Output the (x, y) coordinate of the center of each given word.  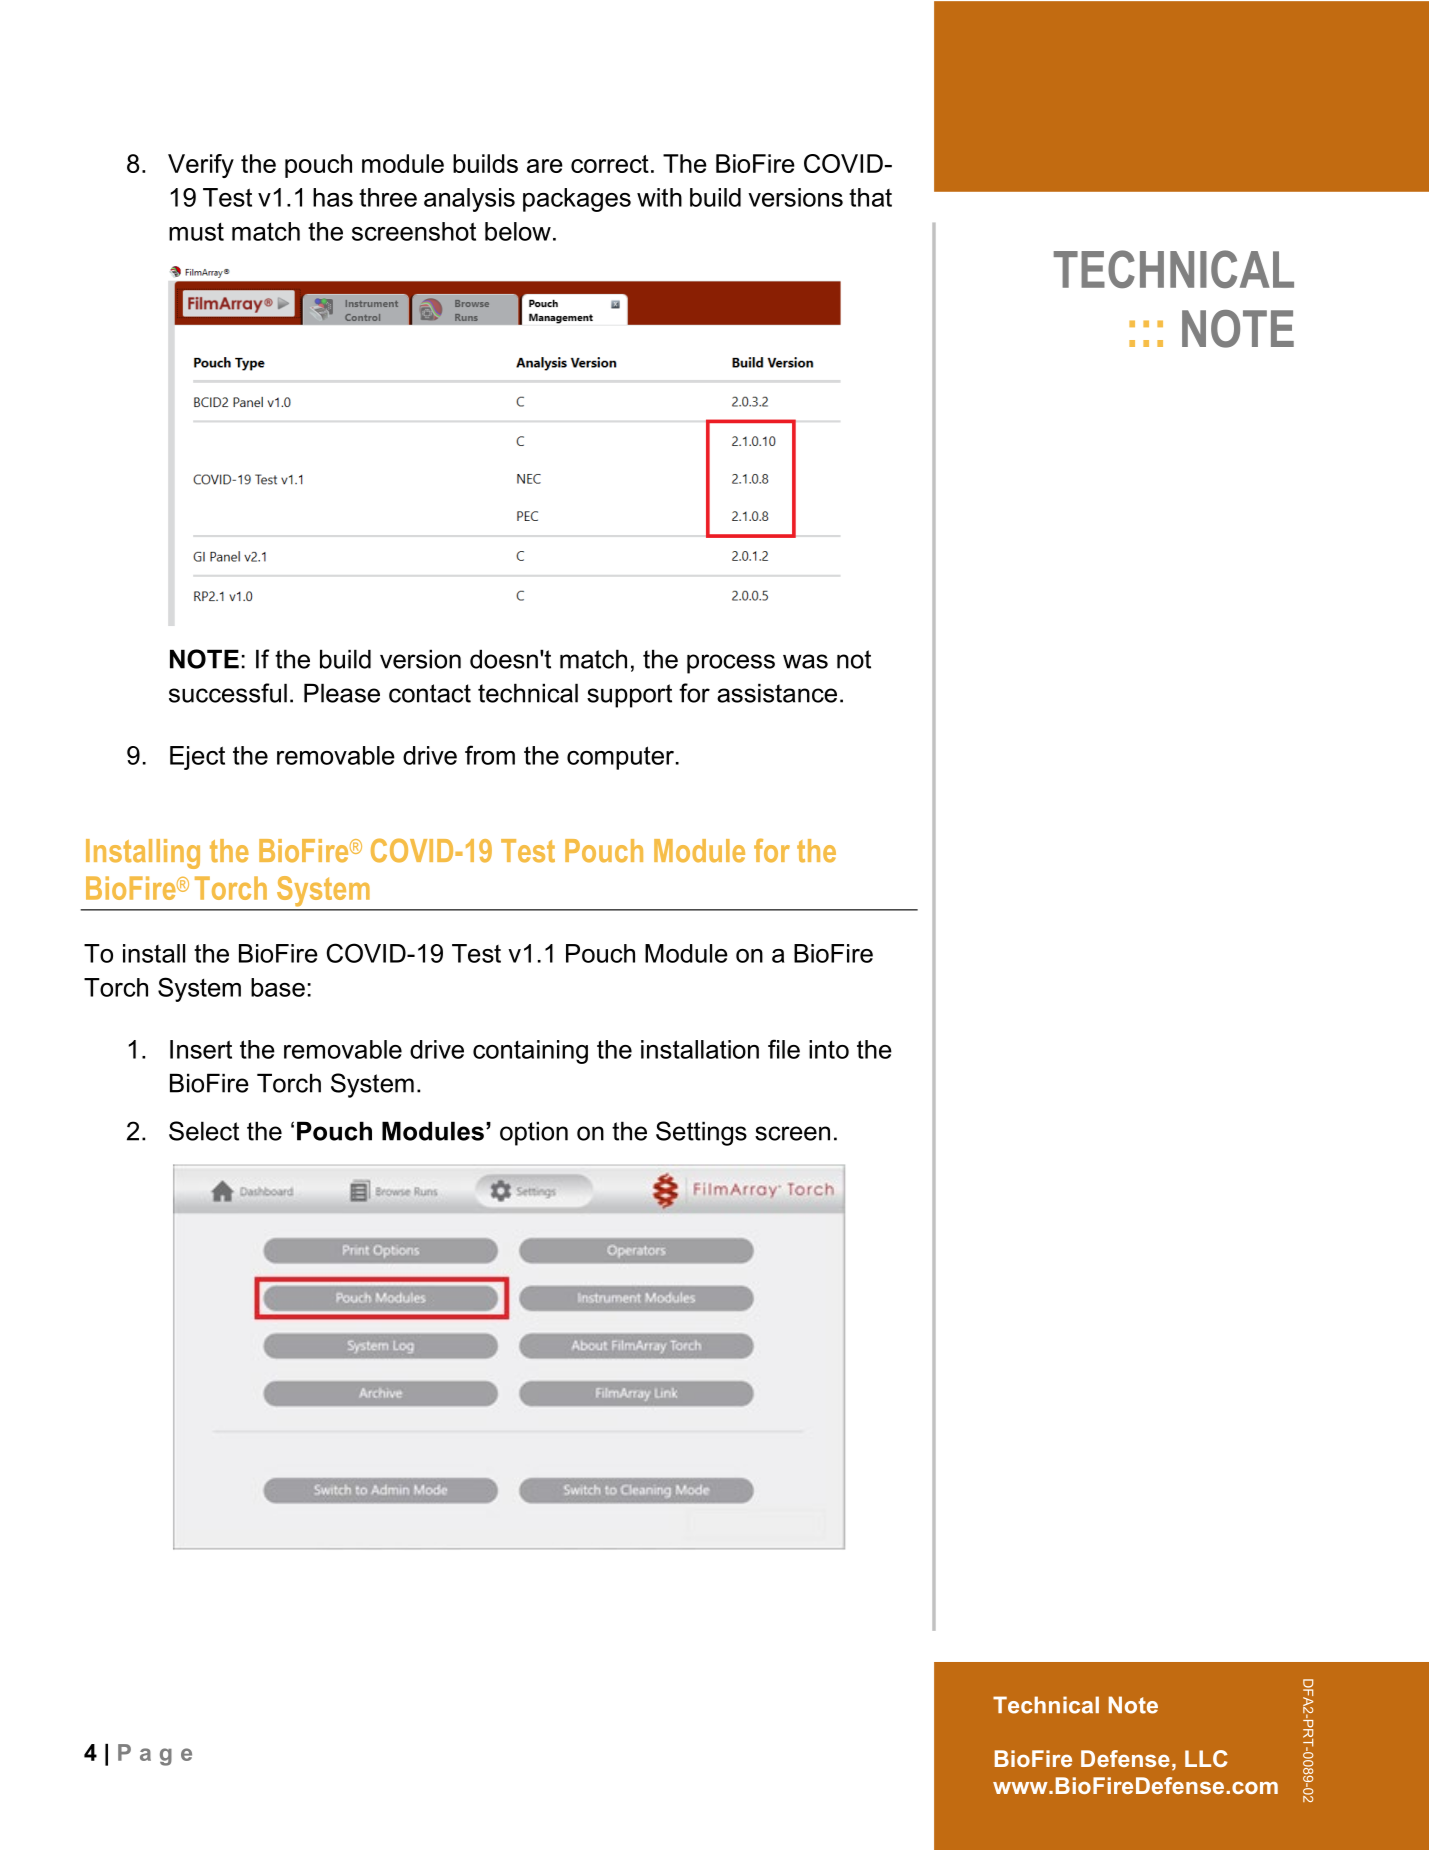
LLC (1206, 1758)
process (731, 664)
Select (204, 1131)
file (784, 1049)
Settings (701, 1133)
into (829, 1049)
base (278, 987)
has (333, 197)
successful (228, 693)
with (659, 197)
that (870, 197)
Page (155, 1755)
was (805, 661)
